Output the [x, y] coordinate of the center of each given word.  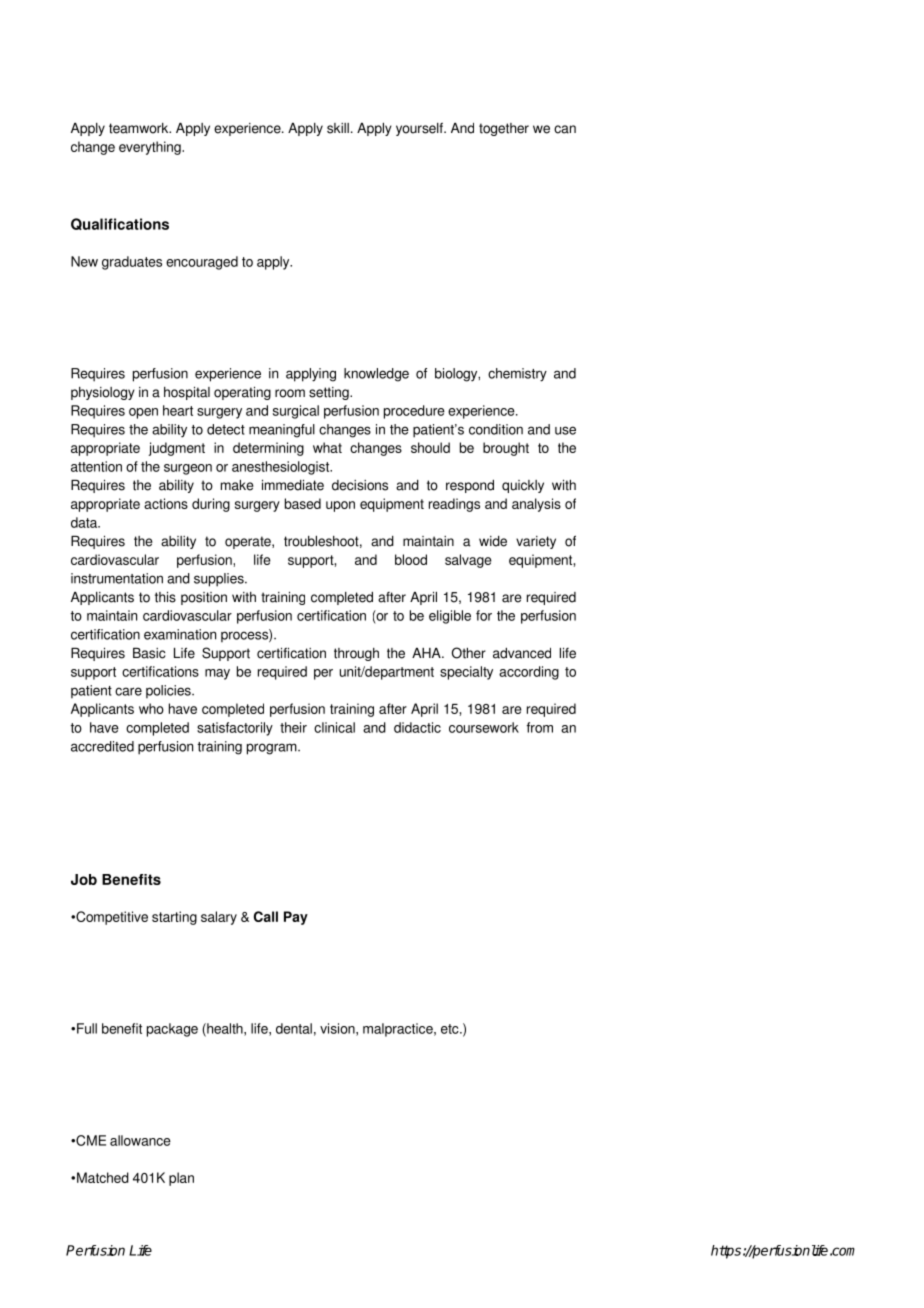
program [273, 749]
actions [166, 503]
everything [151, 148]
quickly [523, 486]
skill [338, 128]
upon [340, 506]
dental [294, 1028]
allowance [140, 1140]
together [504, 129]
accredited [102, 746]
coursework [484, 727]
